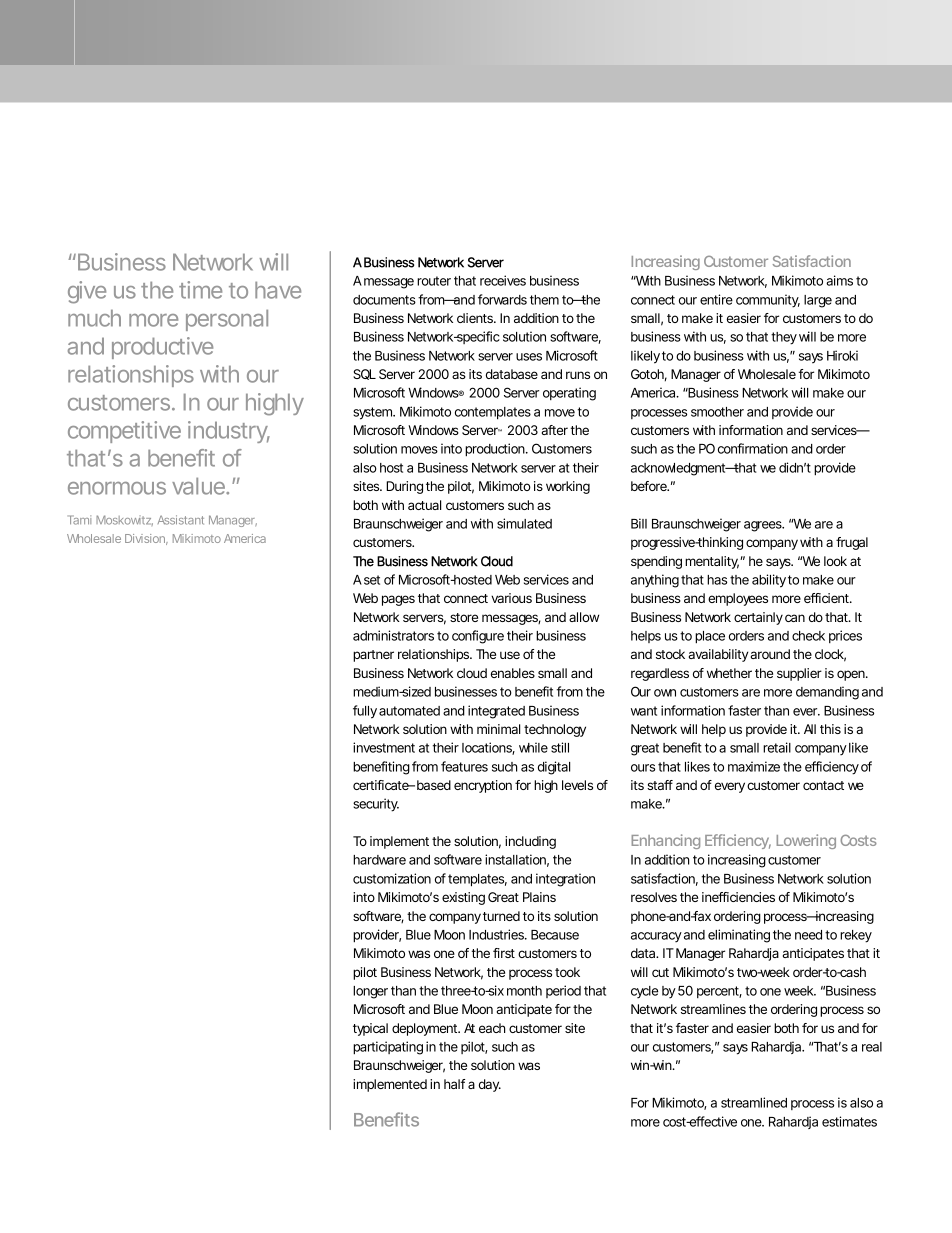 Image resolution: width=952 pixels, height=1233 pixels. Describe the element at coordinates (200, 290) in the screenshot. I see `time` at that location.
